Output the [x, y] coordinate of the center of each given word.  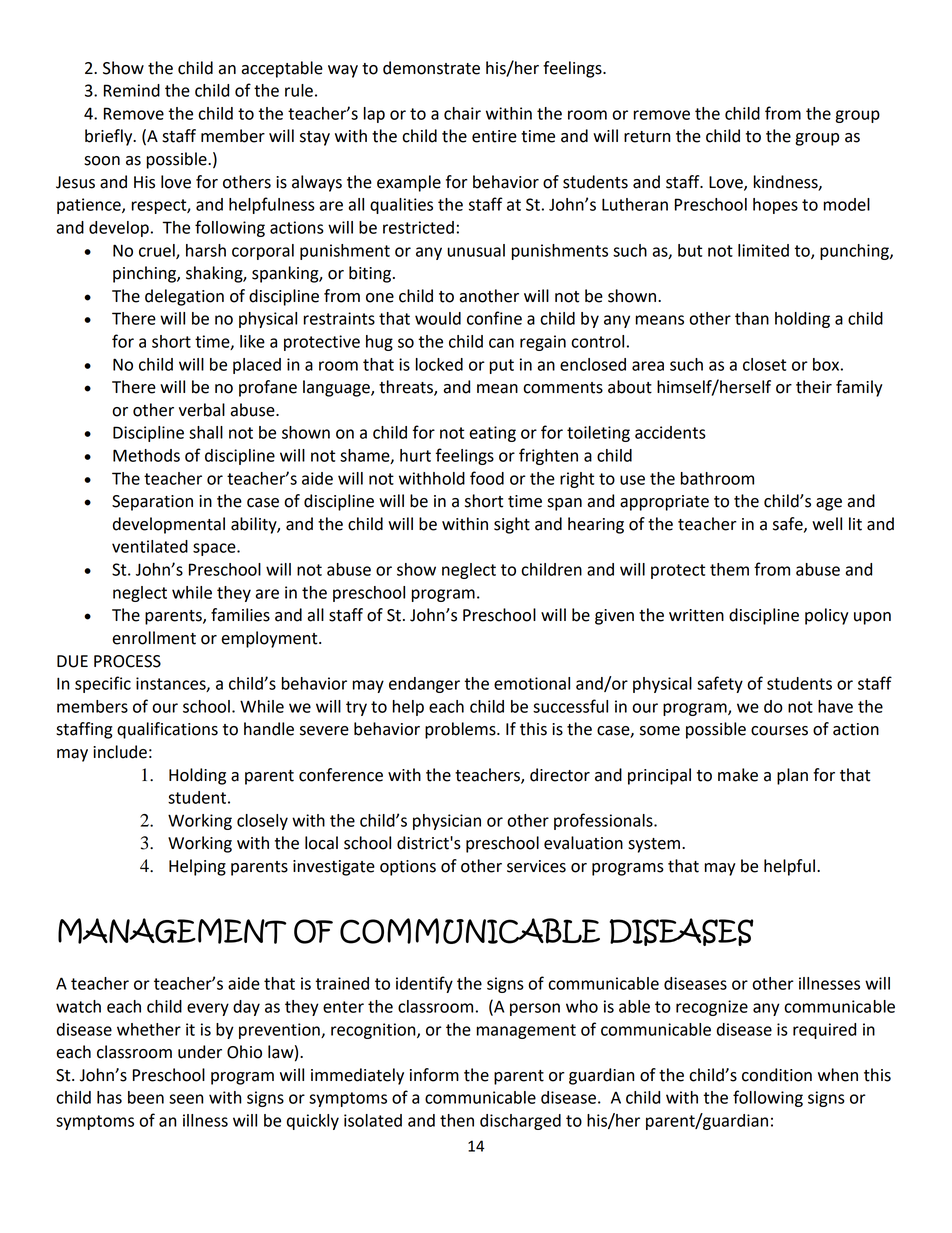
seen [186, 1099]
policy [827, 616]
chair [462, 113]
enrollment [154, 638]
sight [512, 525]
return [647, 137]
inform [434, 1075]
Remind [132, 90]
